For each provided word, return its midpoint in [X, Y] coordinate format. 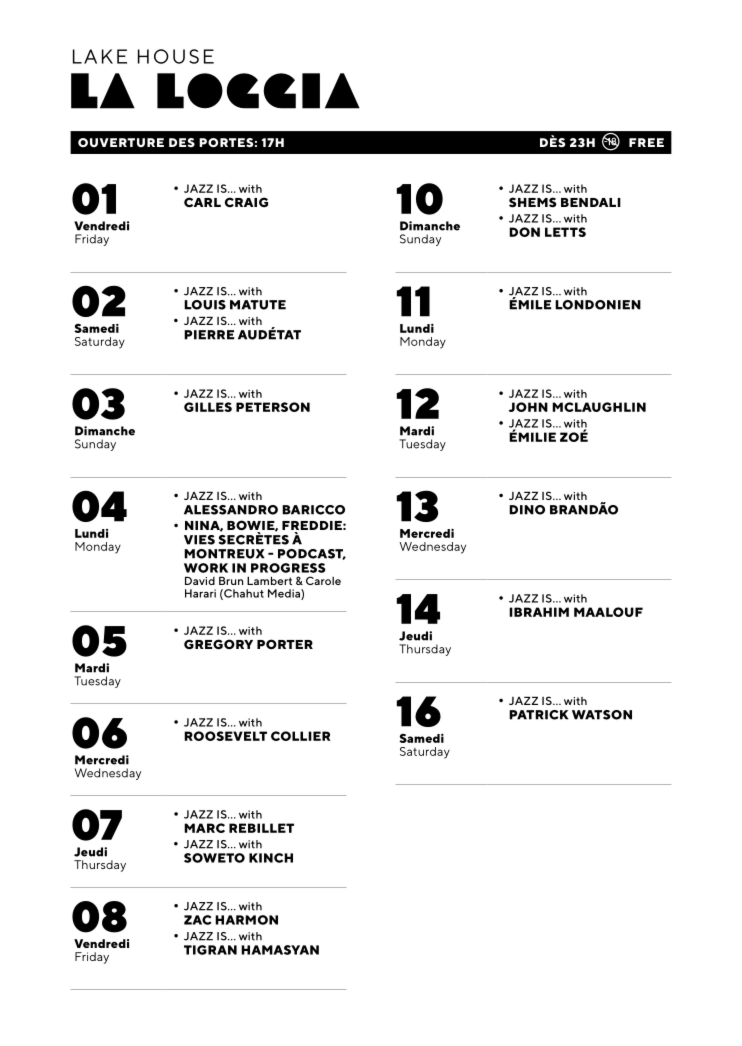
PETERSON [273, 407]
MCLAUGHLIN [599, 407]
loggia [258, 91]
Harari [200, 593]
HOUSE [176, 56]
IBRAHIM [539, 612]
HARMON [246, 920]
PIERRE [209, 335]
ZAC [197, 920]
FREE [646, 142]
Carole [323, 580]
